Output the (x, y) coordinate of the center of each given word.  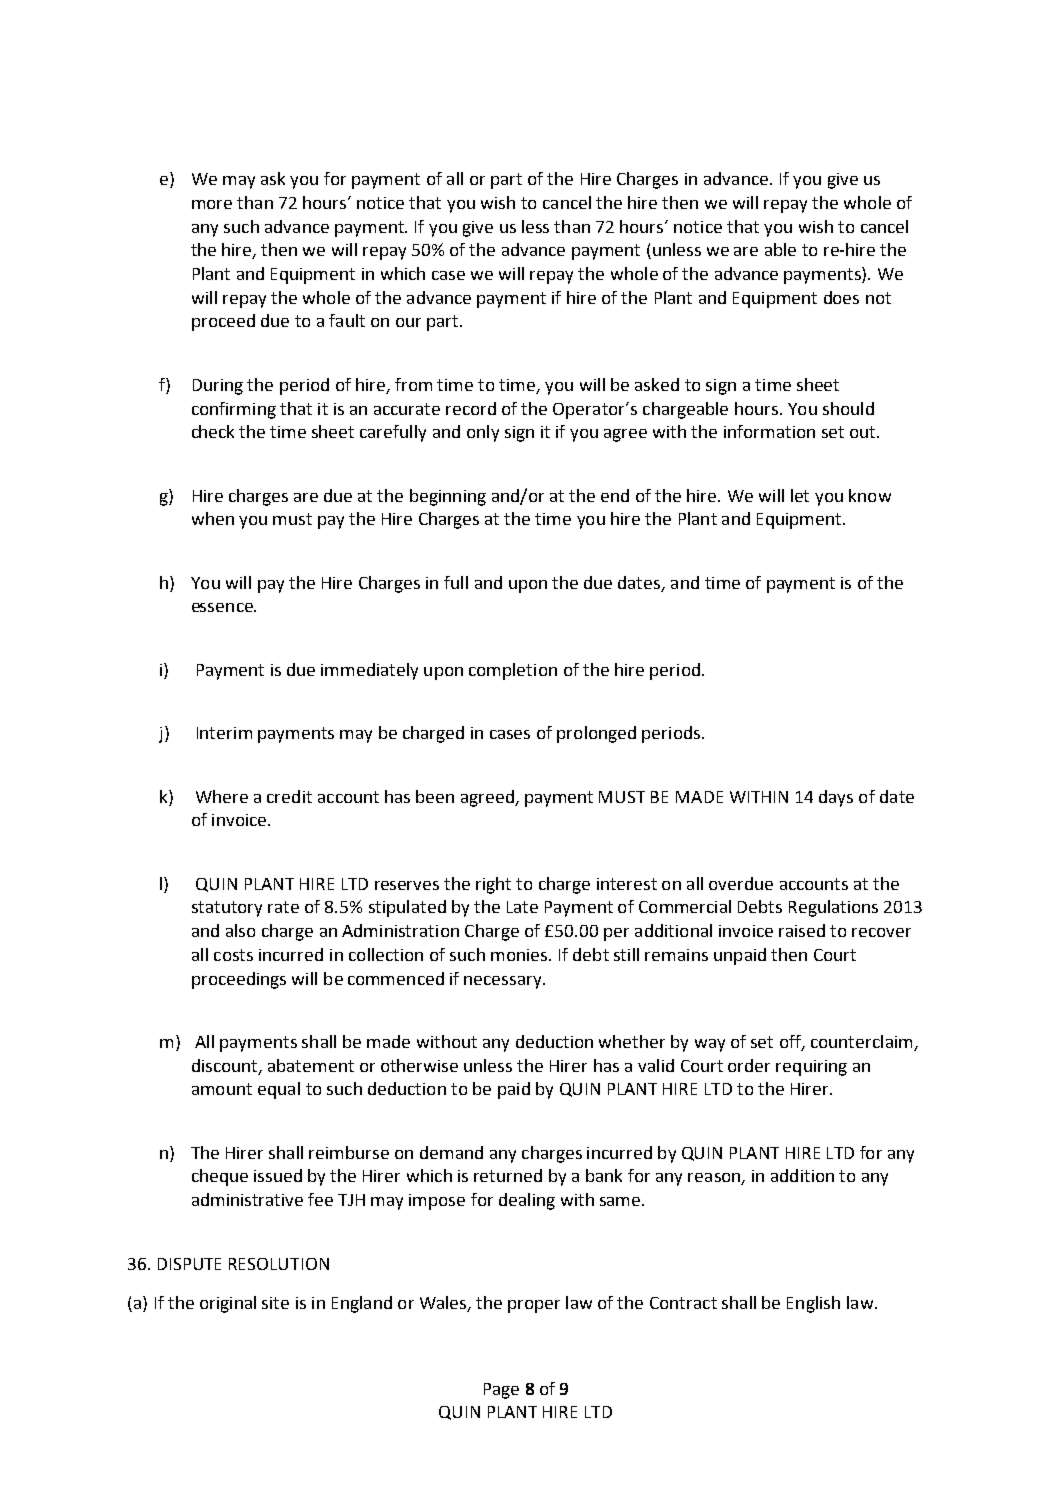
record (471, 408)
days (836, 798)
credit (289, 796)
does (841, 297)
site (275, 1303)
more (212, 204)
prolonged (596, 734)
